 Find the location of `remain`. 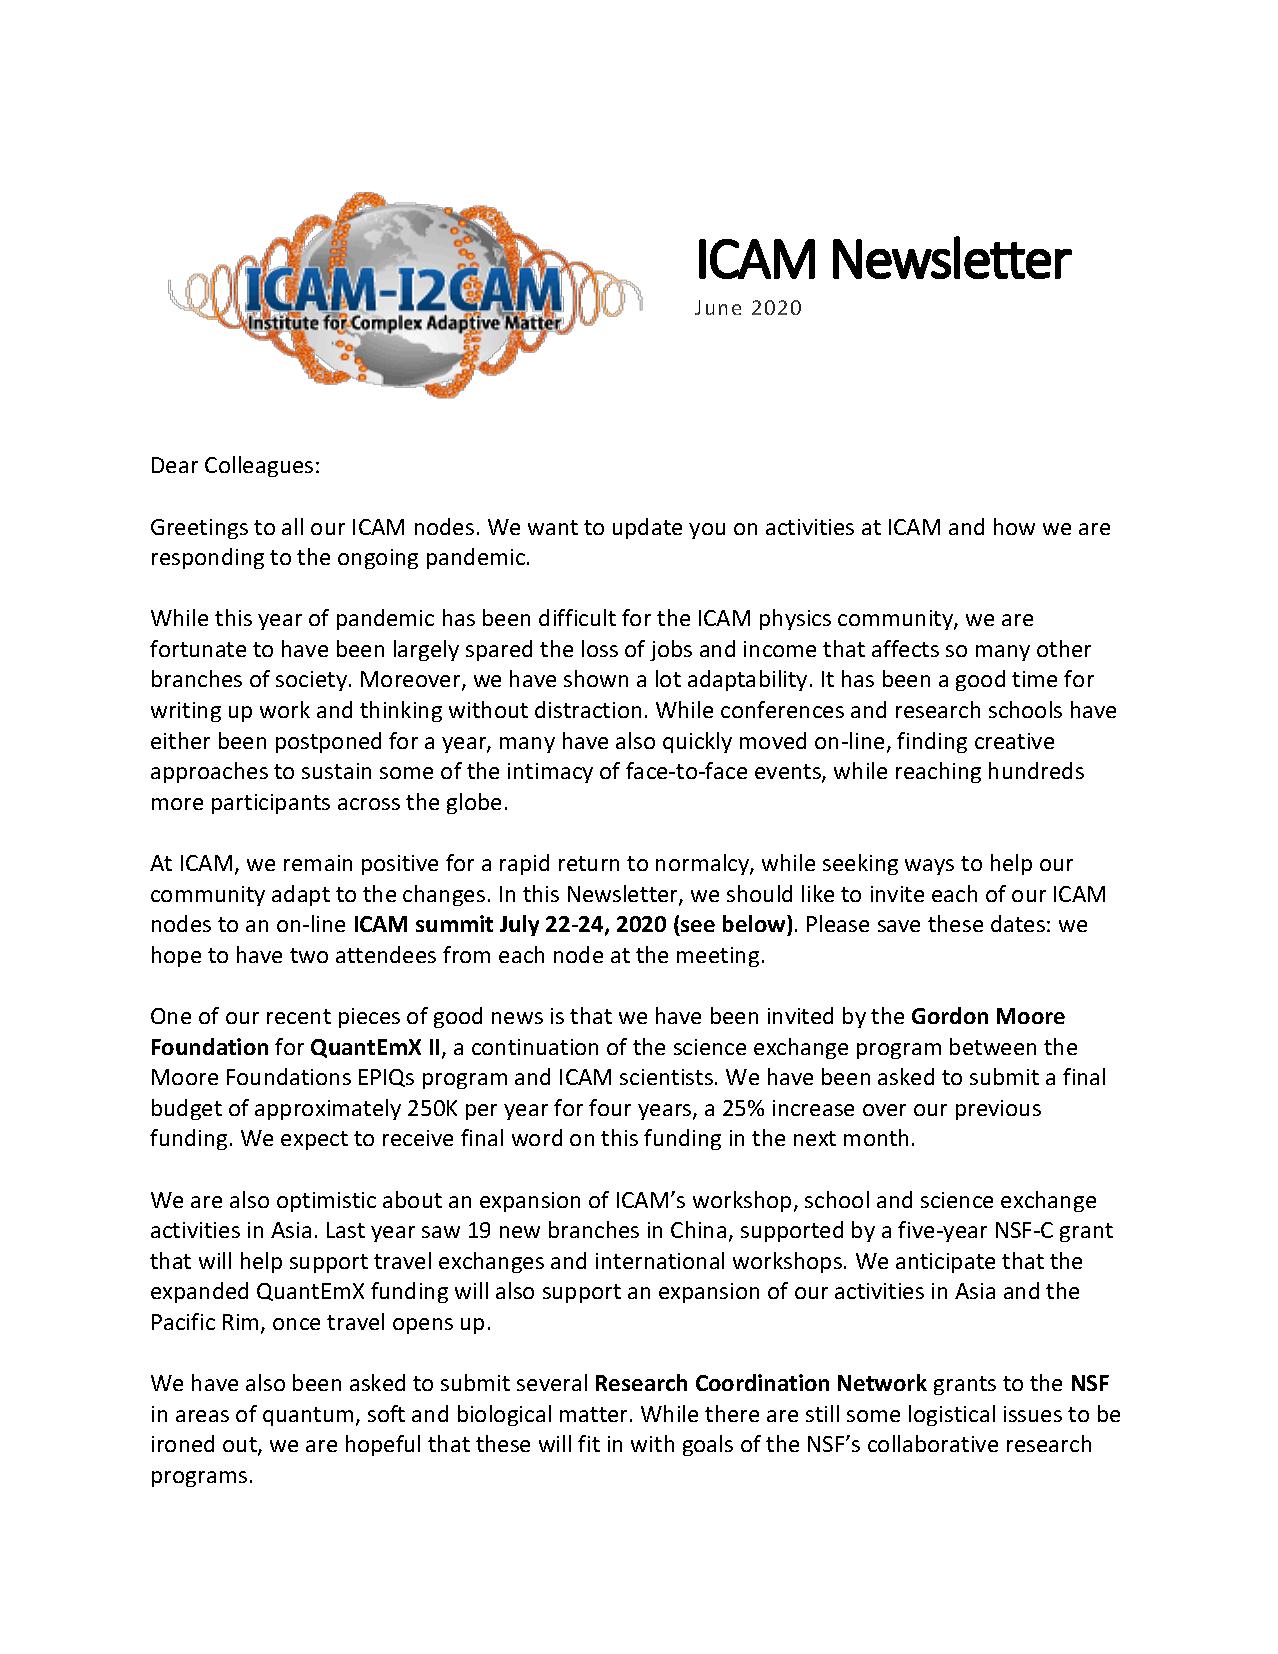

remain is located at coordinates (318, 863).
